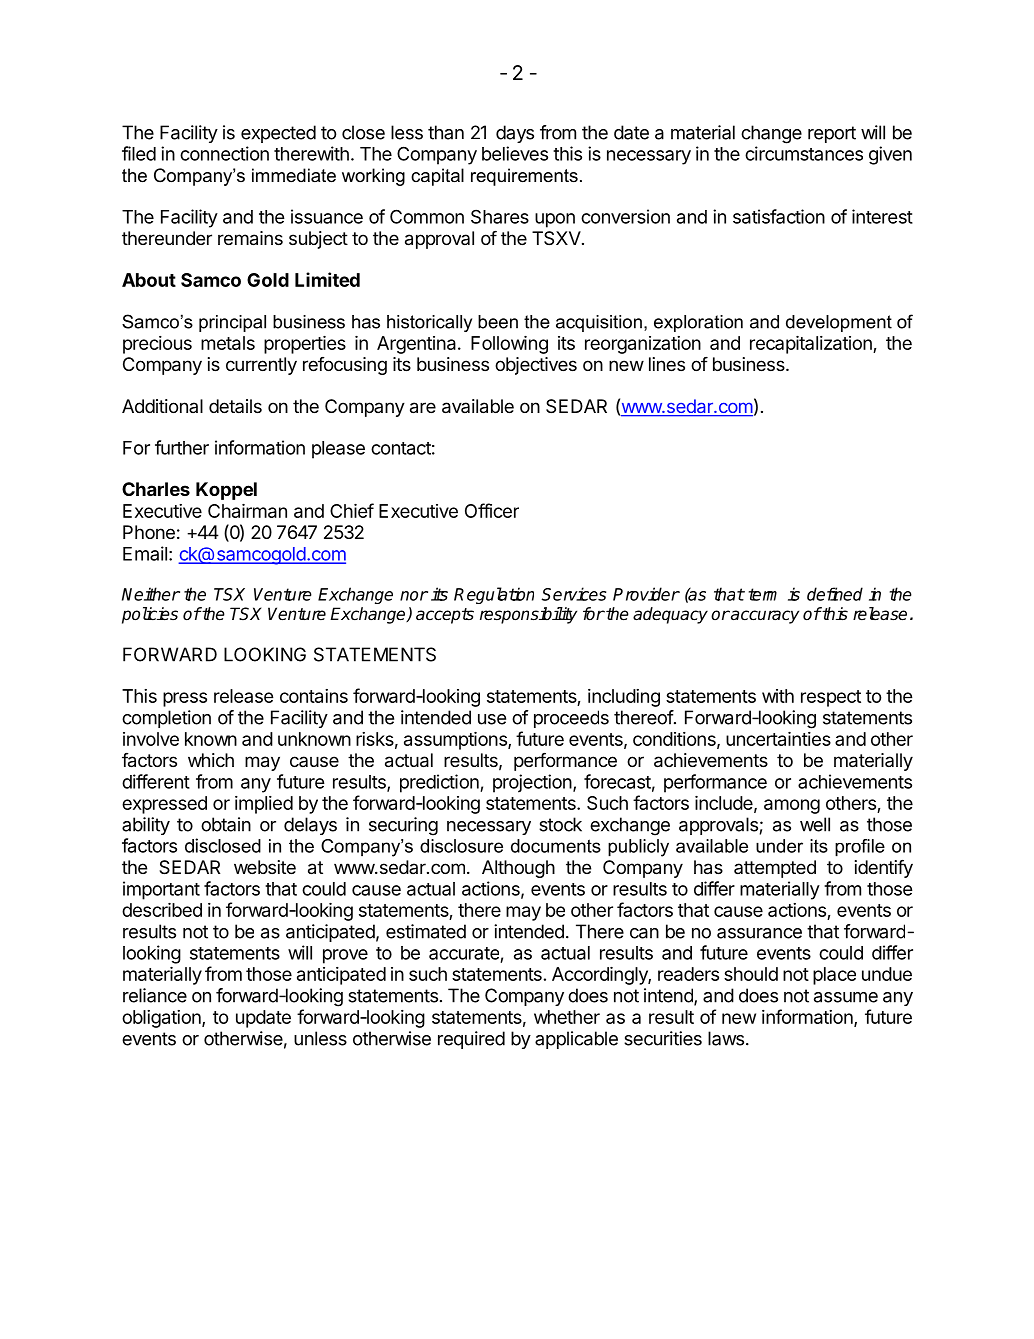  I want to click on whether, so click(567, 1017).
